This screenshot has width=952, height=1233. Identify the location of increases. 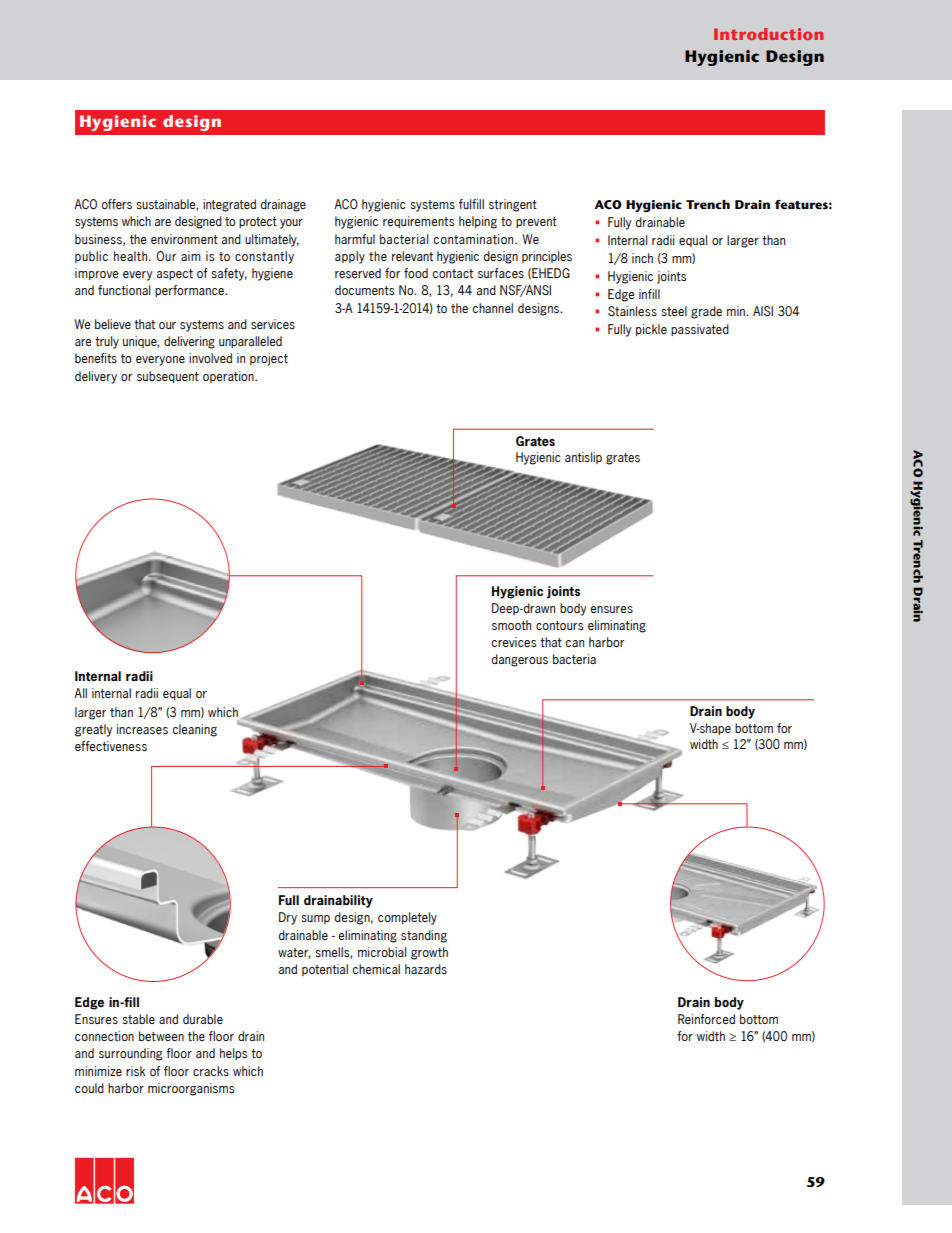
(142, 729).
